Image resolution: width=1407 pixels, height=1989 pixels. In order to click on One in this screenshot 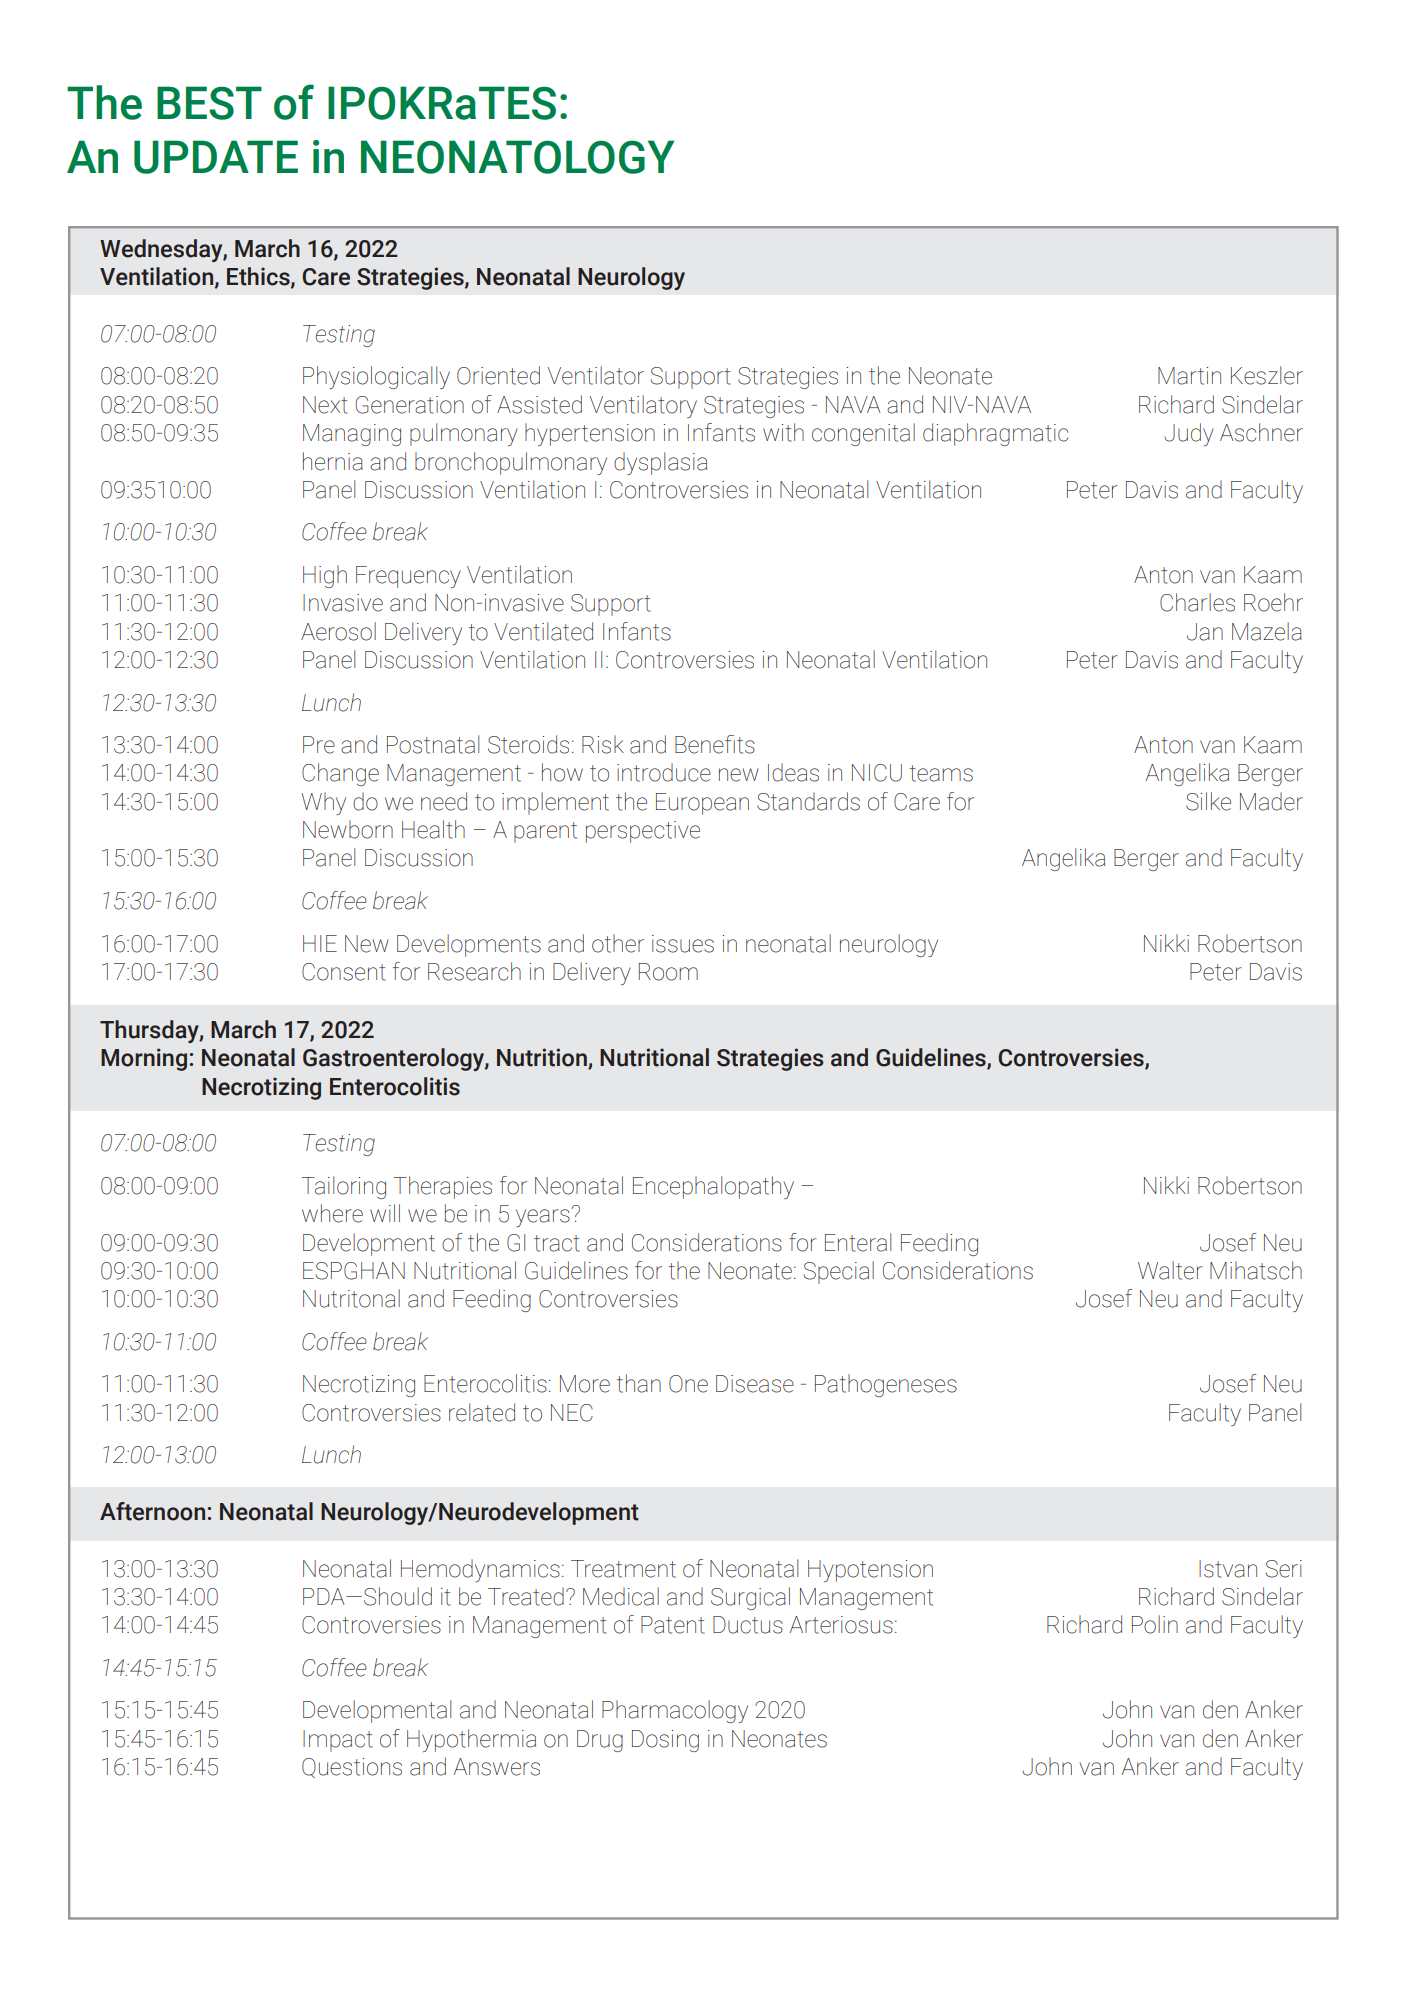, I will do `click(688, 1384)`.
